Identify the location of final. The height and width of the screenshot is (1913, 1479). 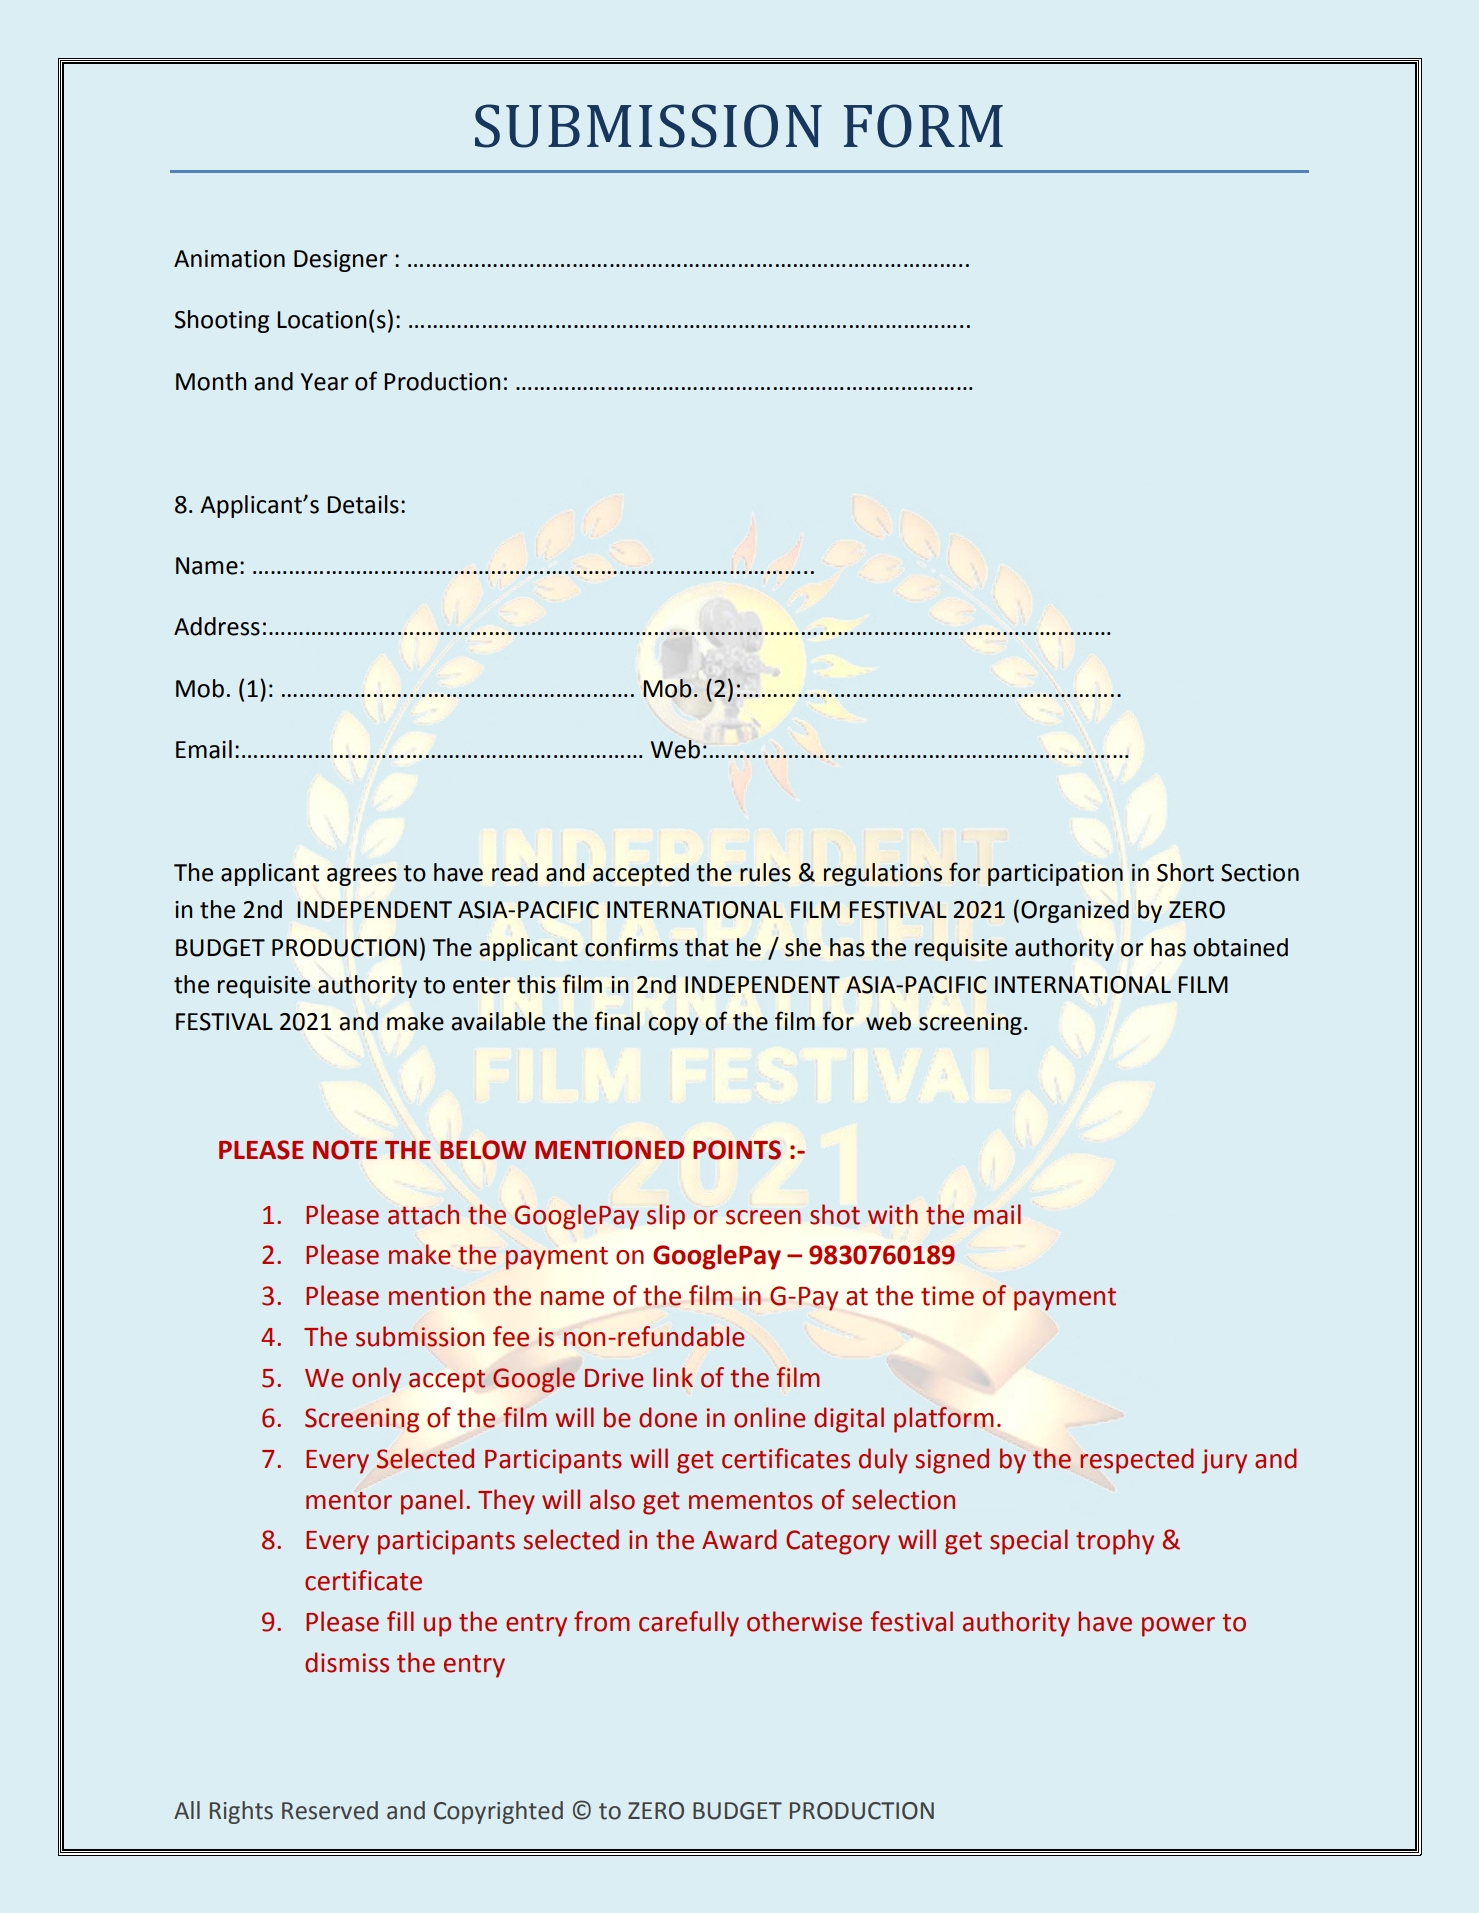
(617, 1021).
